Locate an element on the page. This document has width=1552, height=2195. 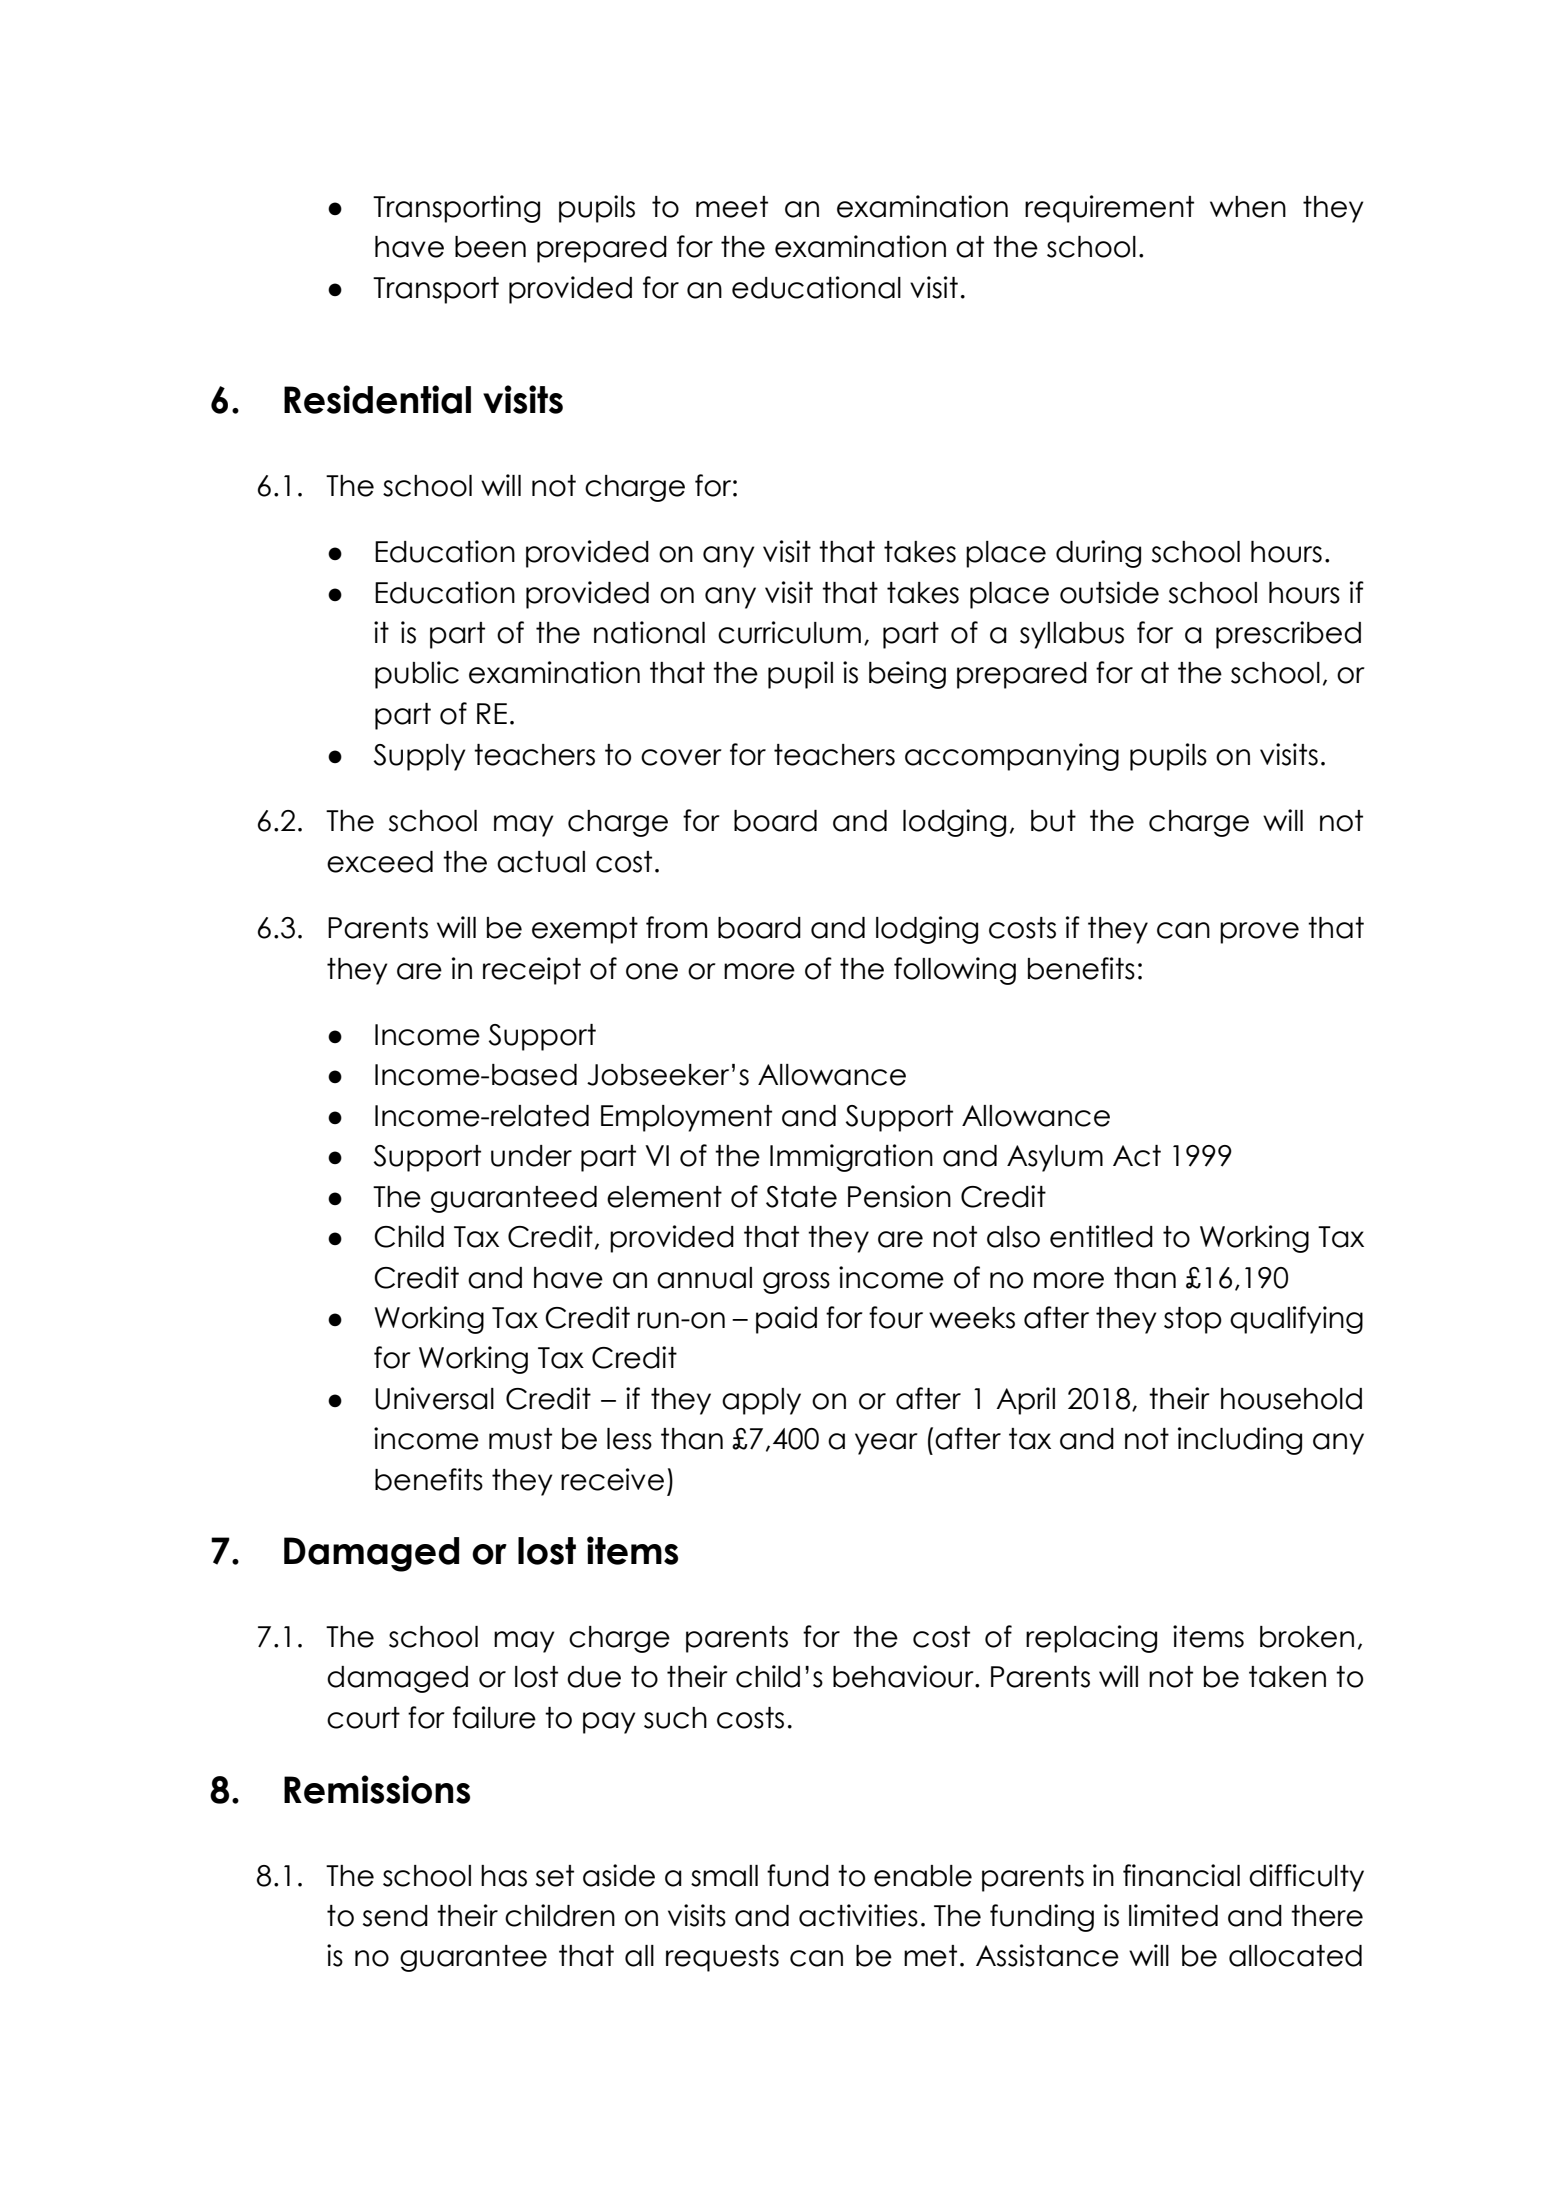
gross is located at coordinates (796, 1283).
